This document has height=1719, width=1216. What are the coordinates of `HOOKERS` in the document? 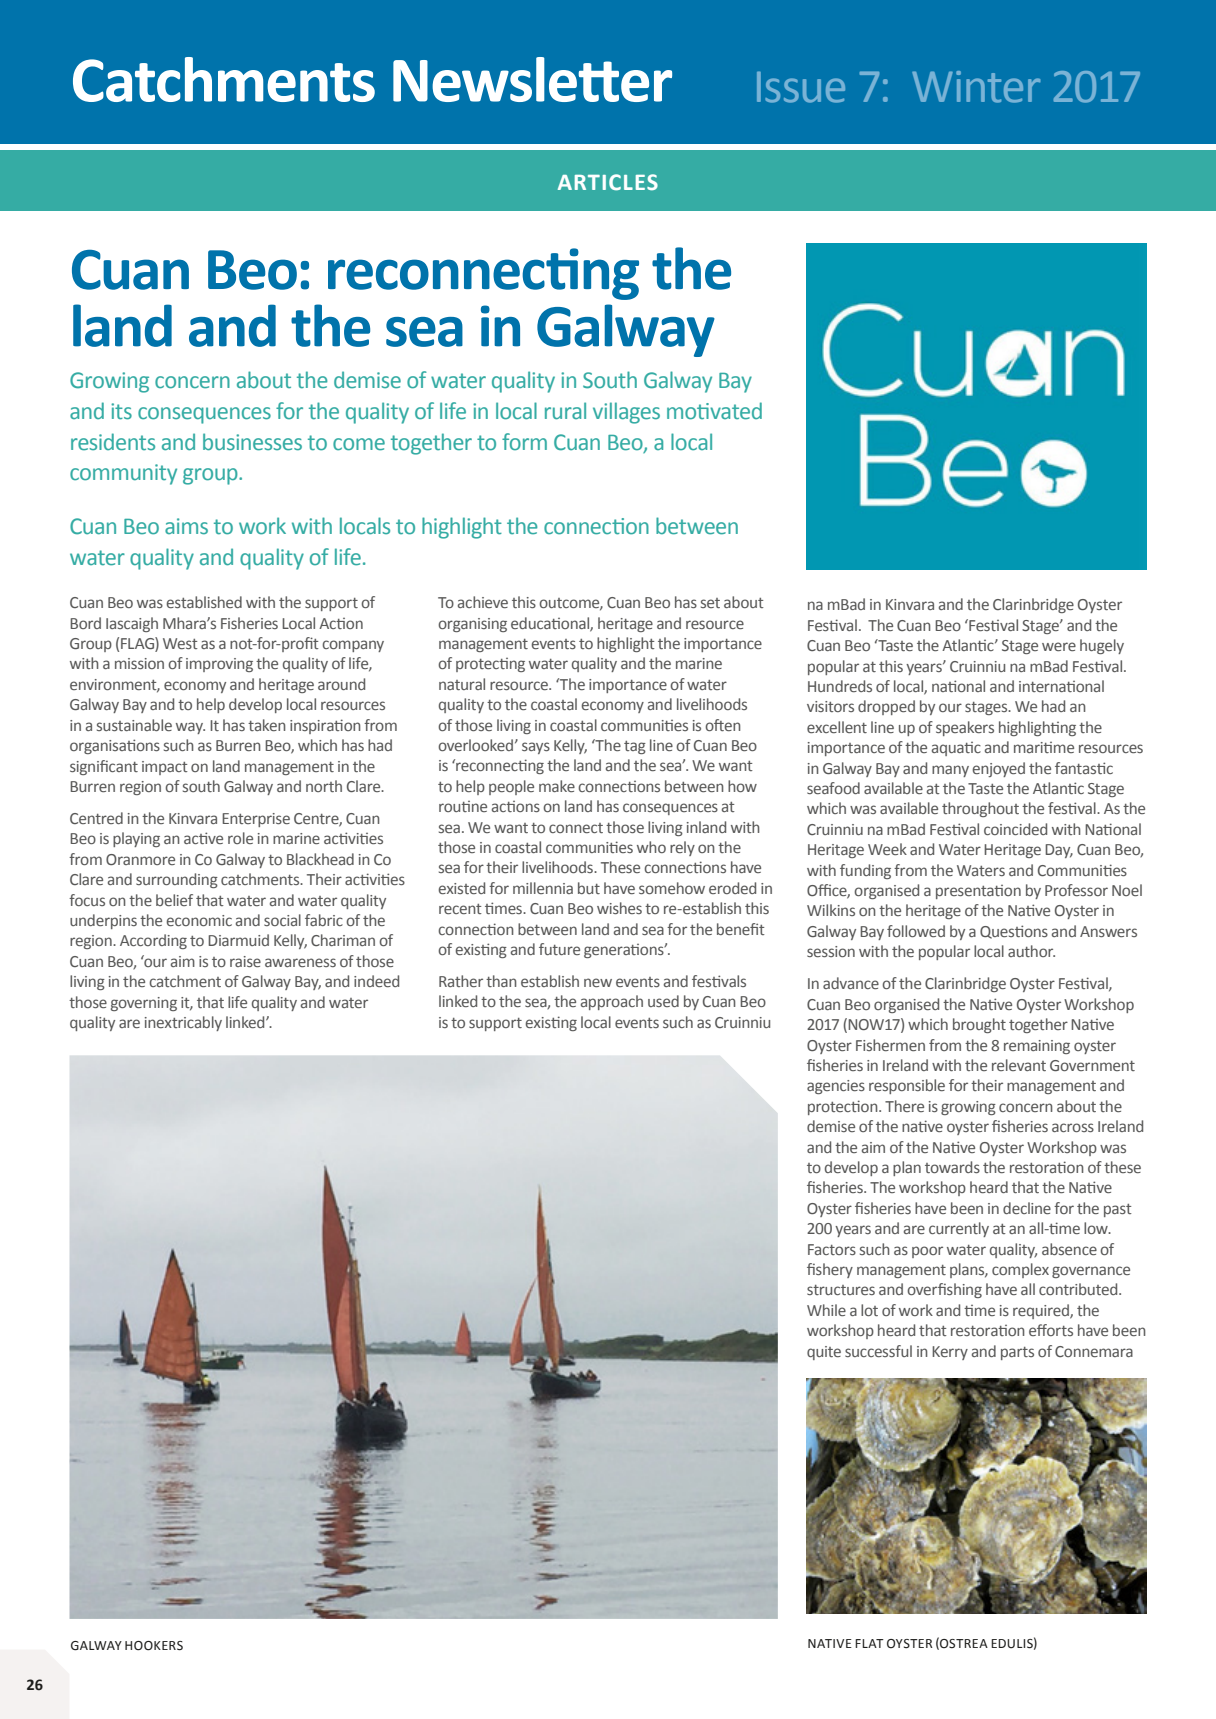 It's located at (154, 1646).
